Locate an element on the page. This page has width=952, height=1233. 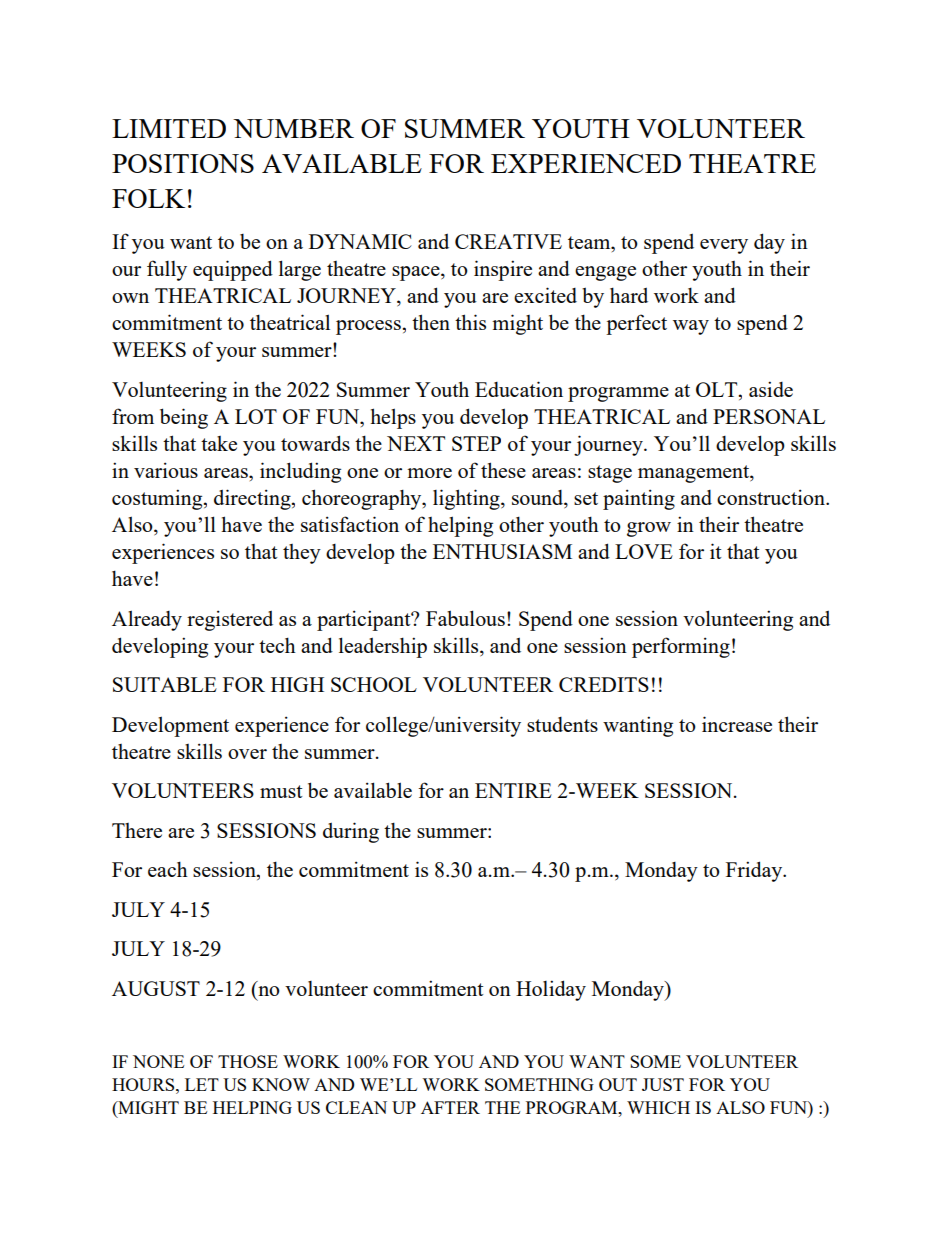
AFTER is located at coordinates (450, 1107).
